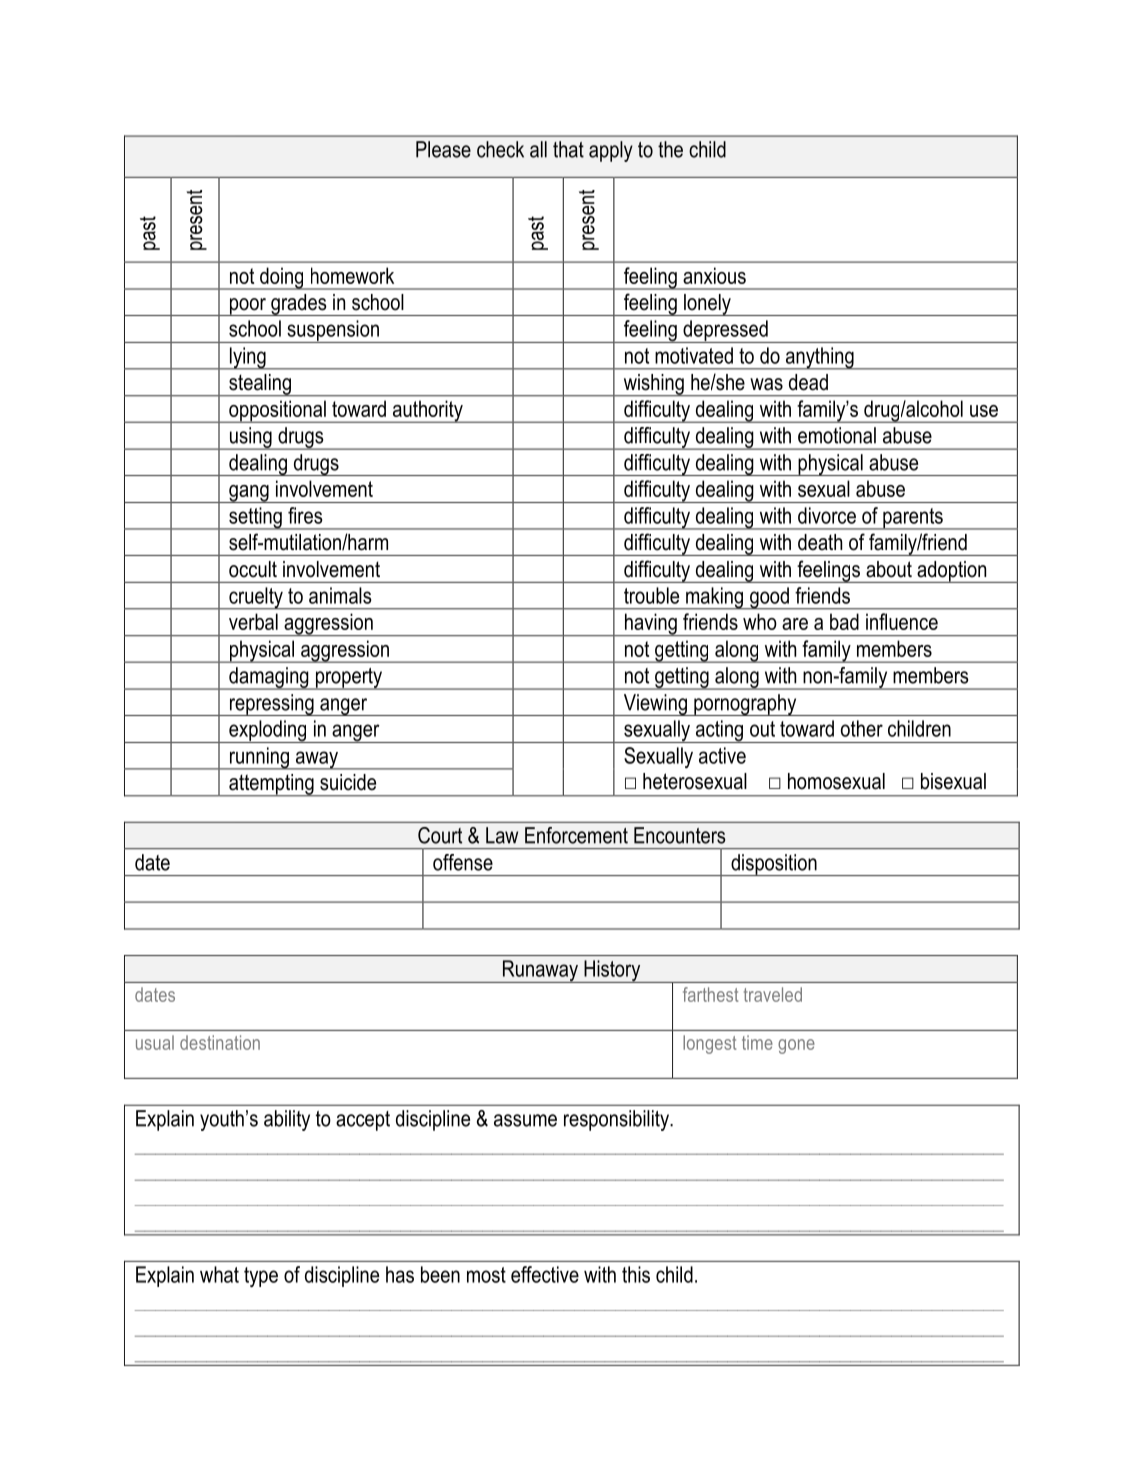  I want to click on anxious, so click(714, 275).
